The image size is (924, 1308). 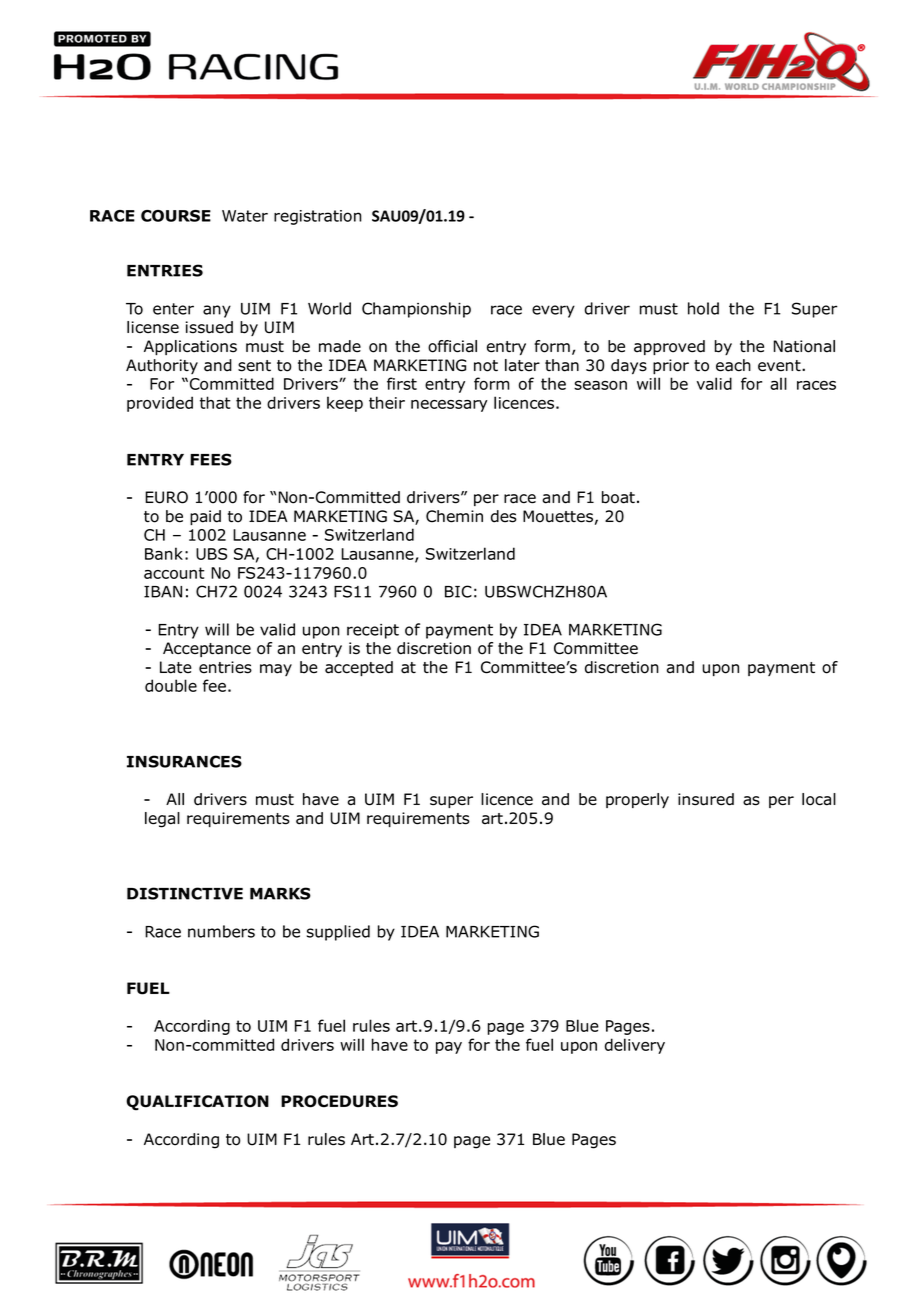 What do you see at coordinates (207, 649) in the image?
I see `Acceptance` at bounding box center [207, 649].
